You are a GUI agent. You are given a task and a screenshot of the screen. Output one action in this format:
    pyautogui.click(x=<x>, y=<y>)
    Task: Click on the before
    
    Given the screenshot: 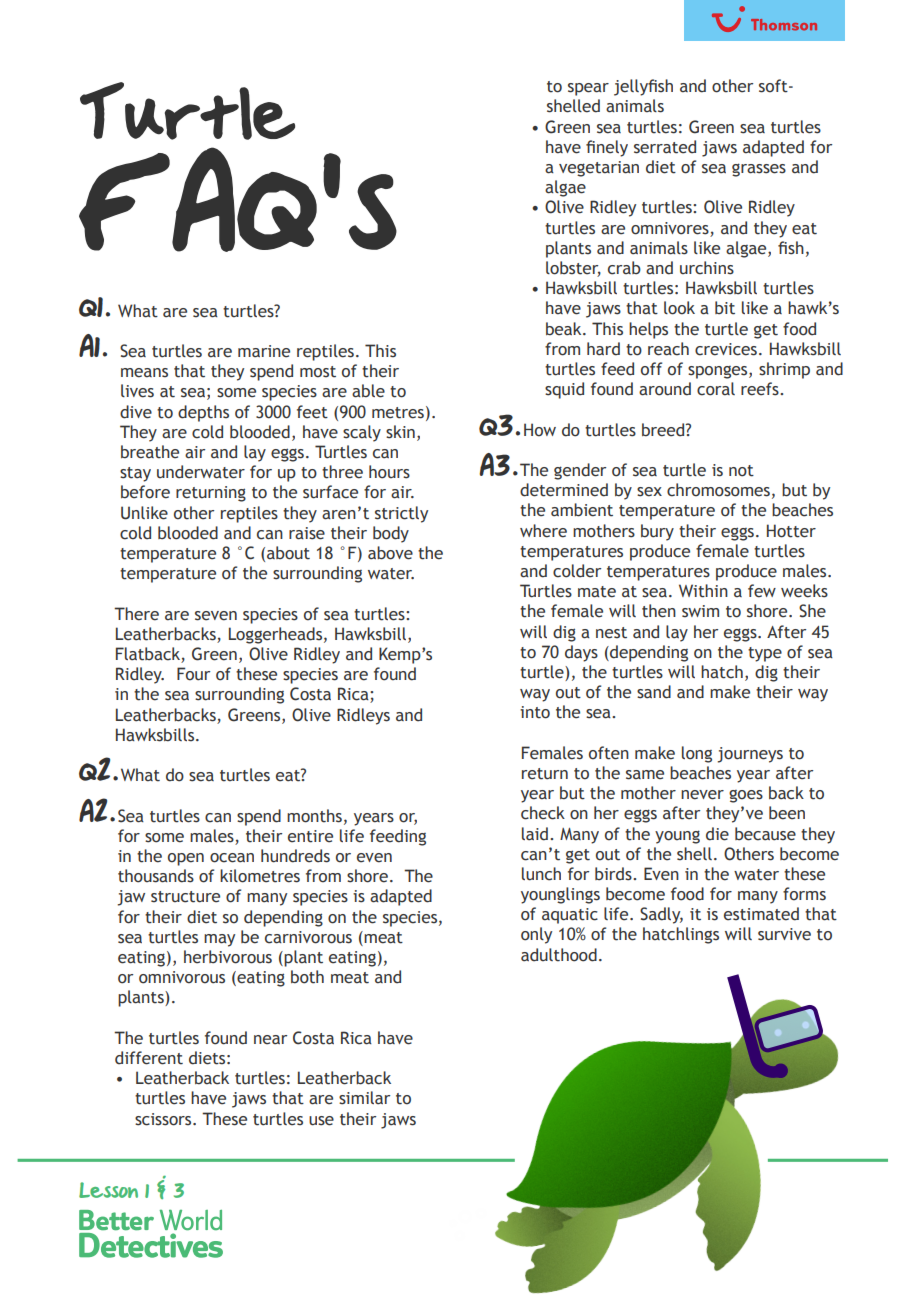 What is the action you would take?
    pyautogui.click(x=145, y=492)
